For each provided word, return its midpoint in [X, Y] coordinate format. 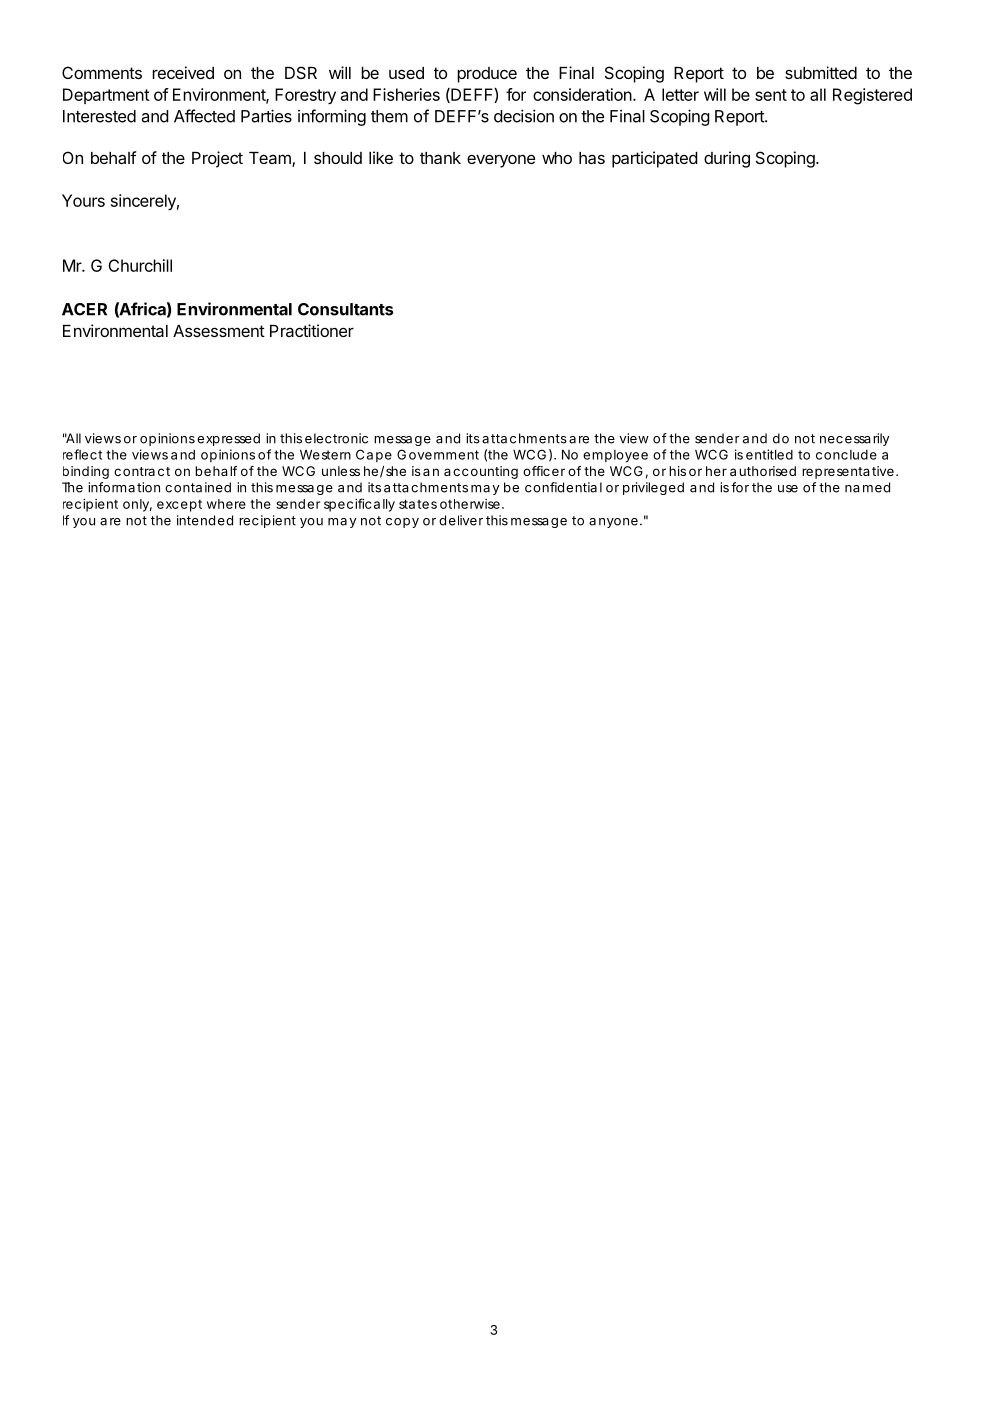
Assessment [219, 331]
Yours [83, 200]
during [727, 159]
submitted [821, 72]
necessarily [854, 439]
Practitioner [312, 330]
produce [487, 75]
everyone [501, 161]
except [179, 505]
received [183, 72]
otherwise [471, 504]
